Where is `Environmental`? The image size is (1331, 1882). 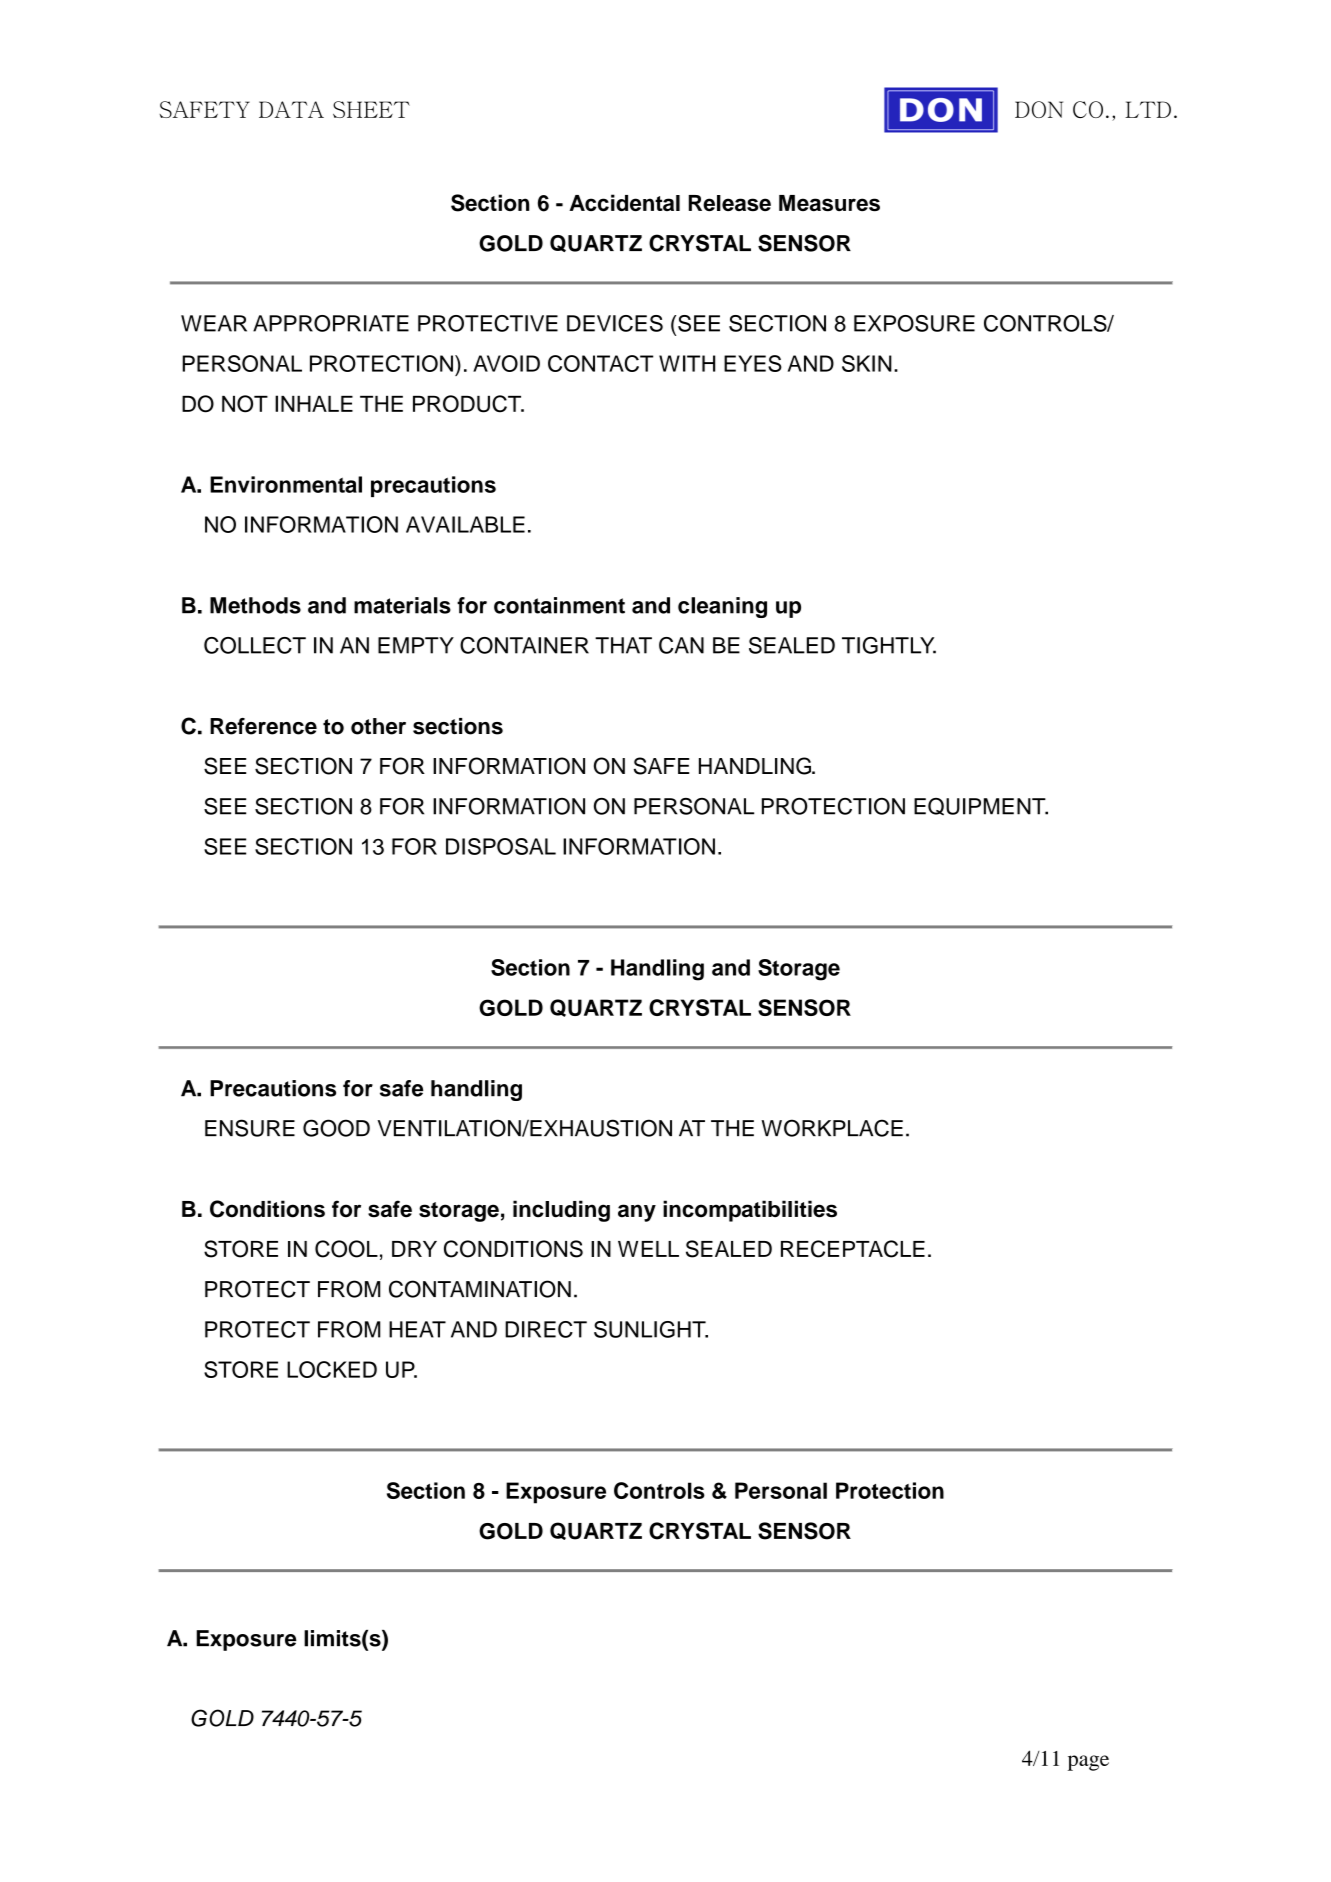 Environmental is located at coordinates (286, 484).
